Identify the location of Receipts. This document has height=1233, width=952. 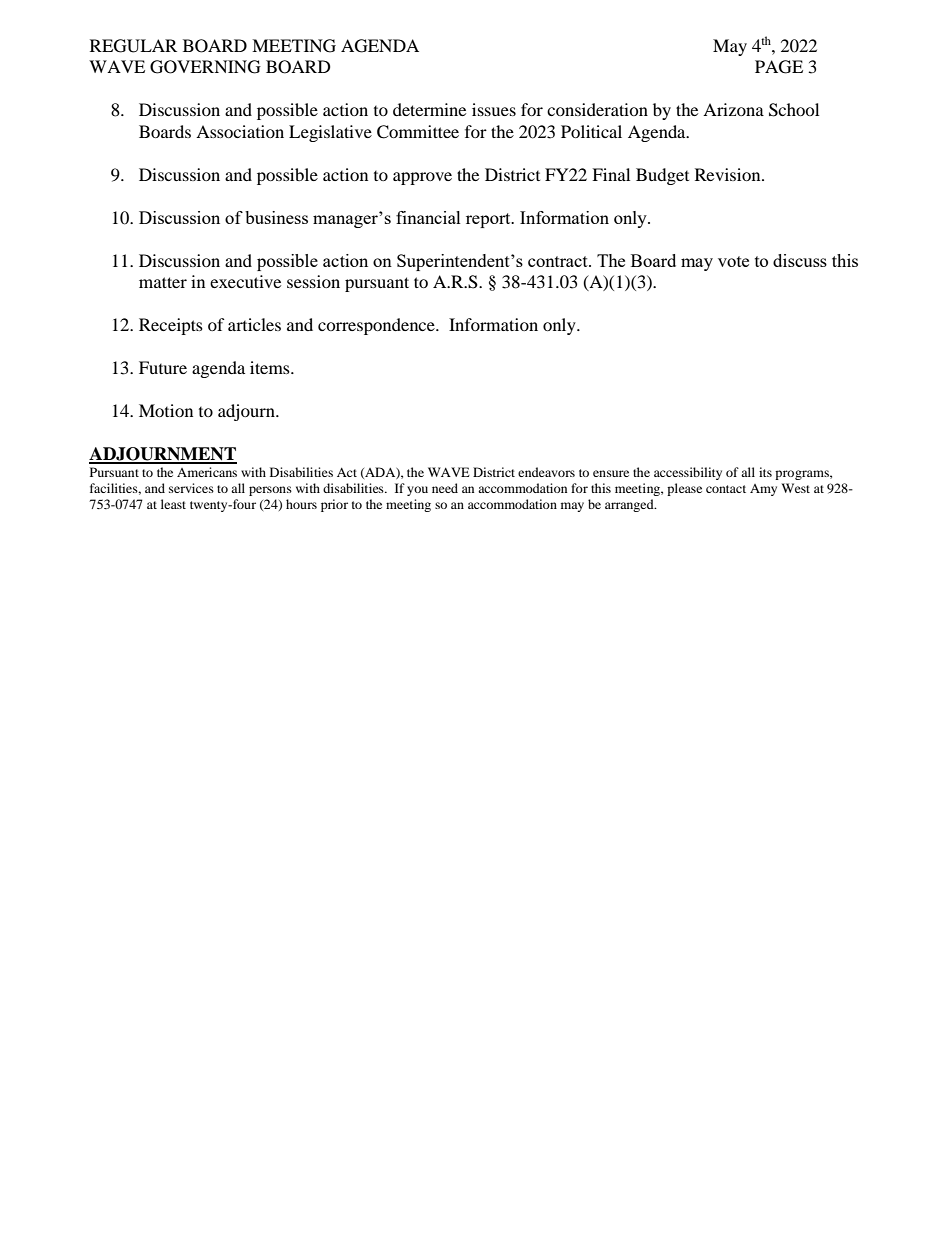
(171, 326).
